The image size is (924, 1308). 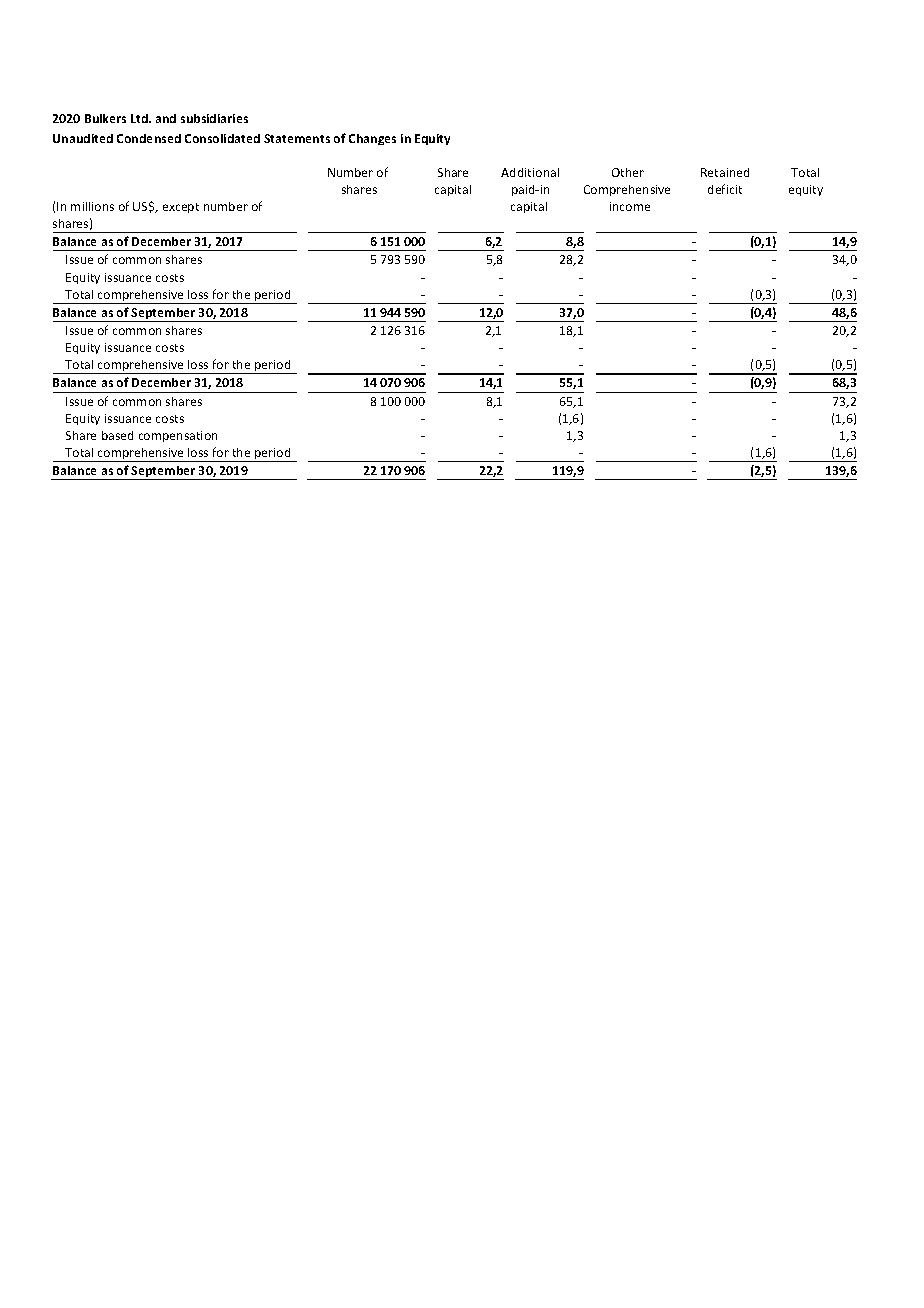 I want to click on and, so click(x=166, y=118).
